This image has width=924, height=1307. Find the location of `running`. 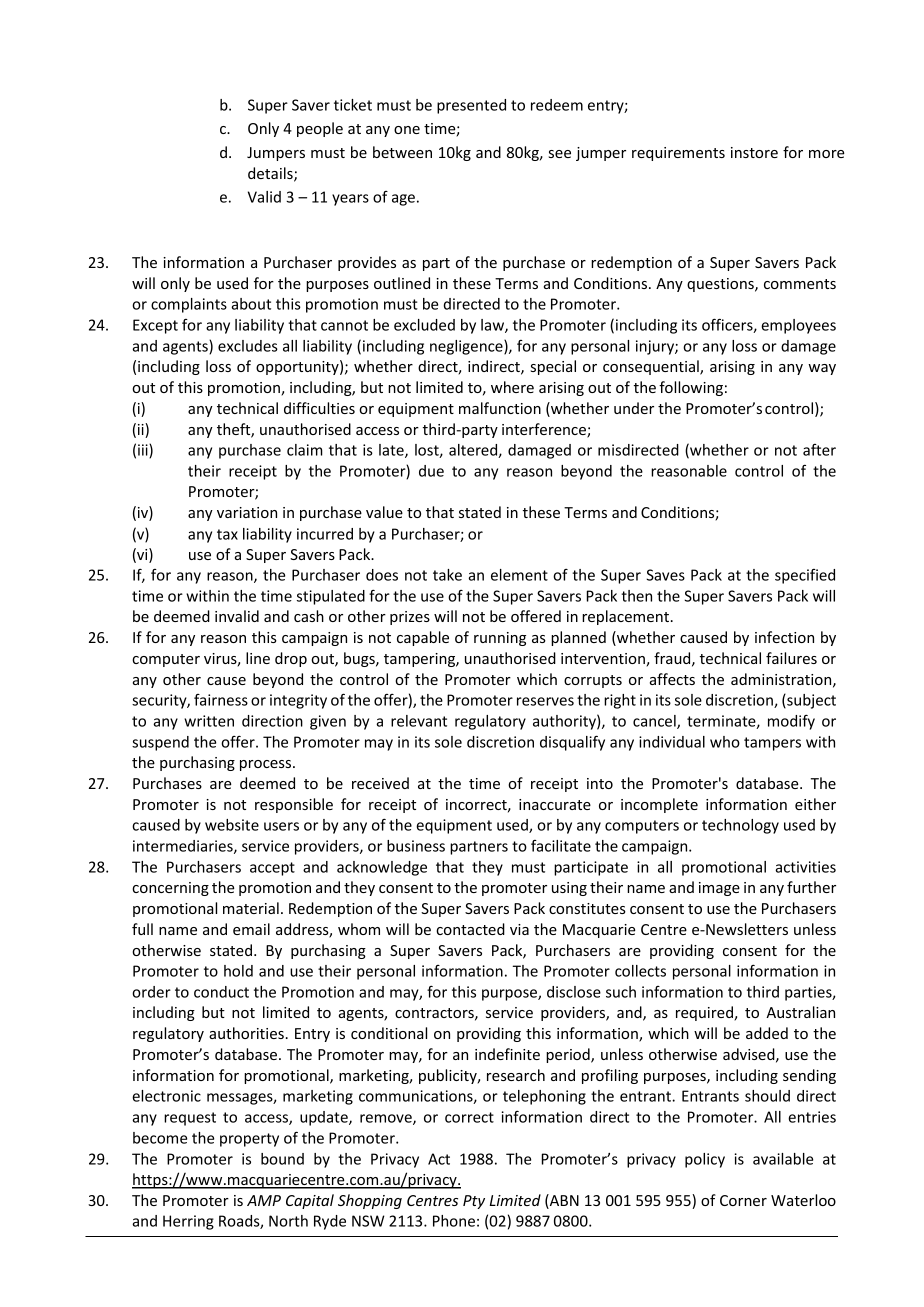

running is located at coordinates (500, 639).
